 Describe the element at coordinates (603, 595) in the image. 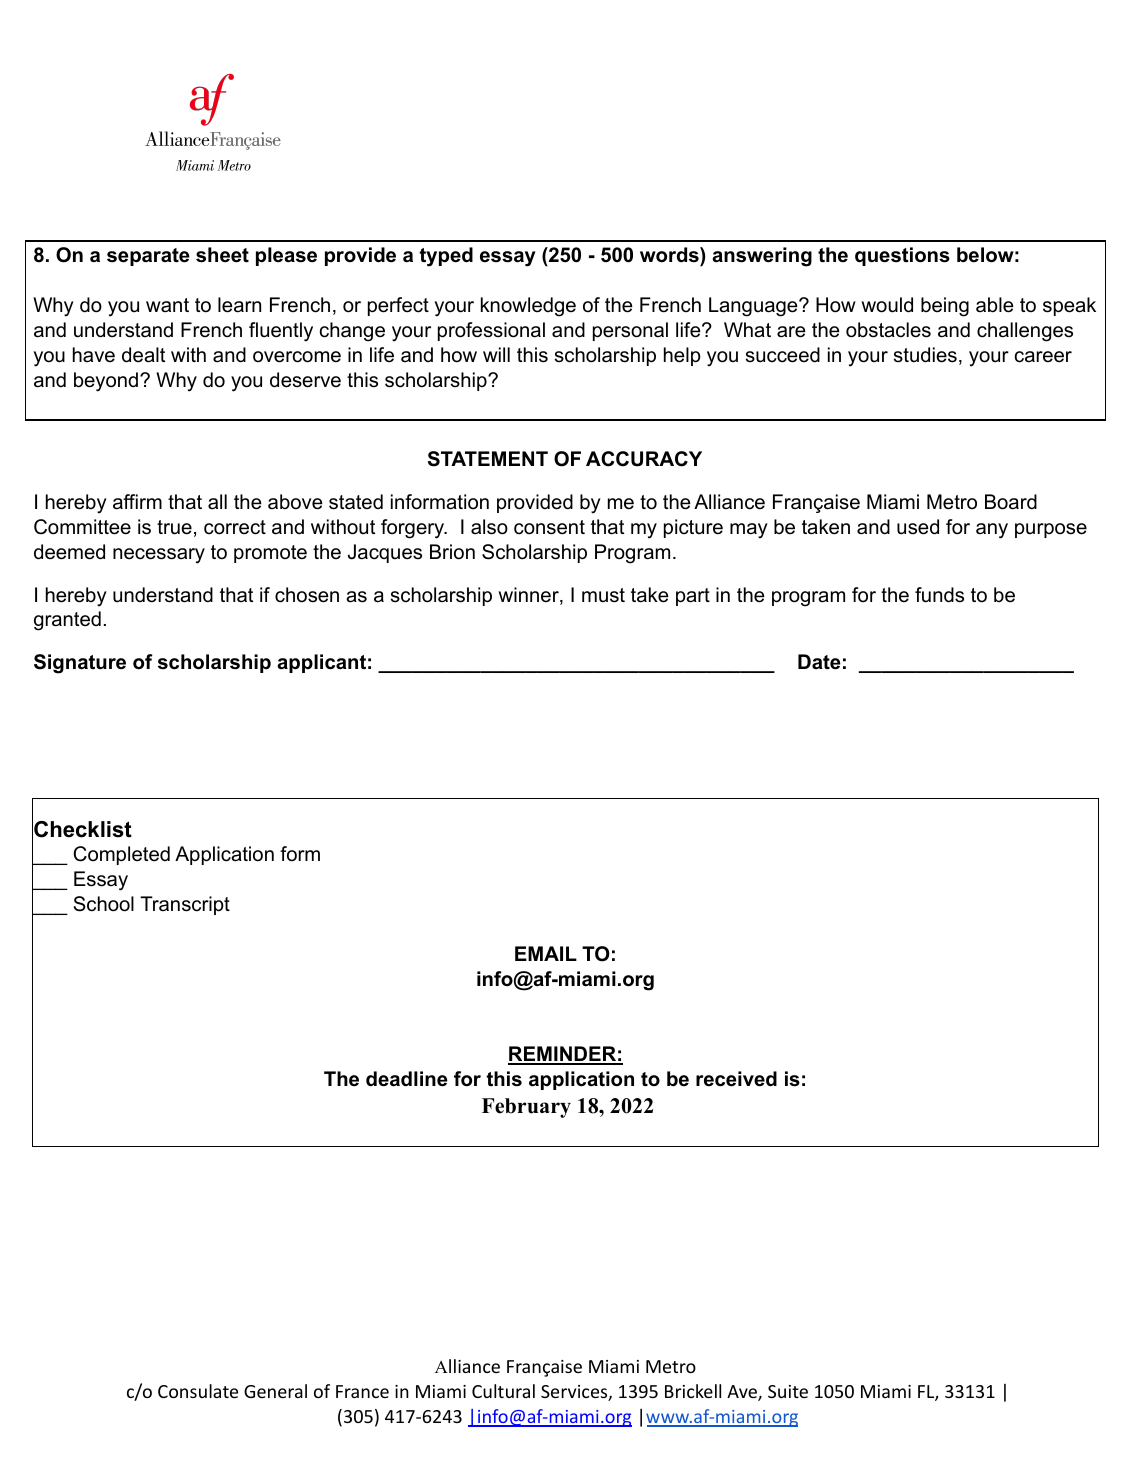

I see `must` at that location.
